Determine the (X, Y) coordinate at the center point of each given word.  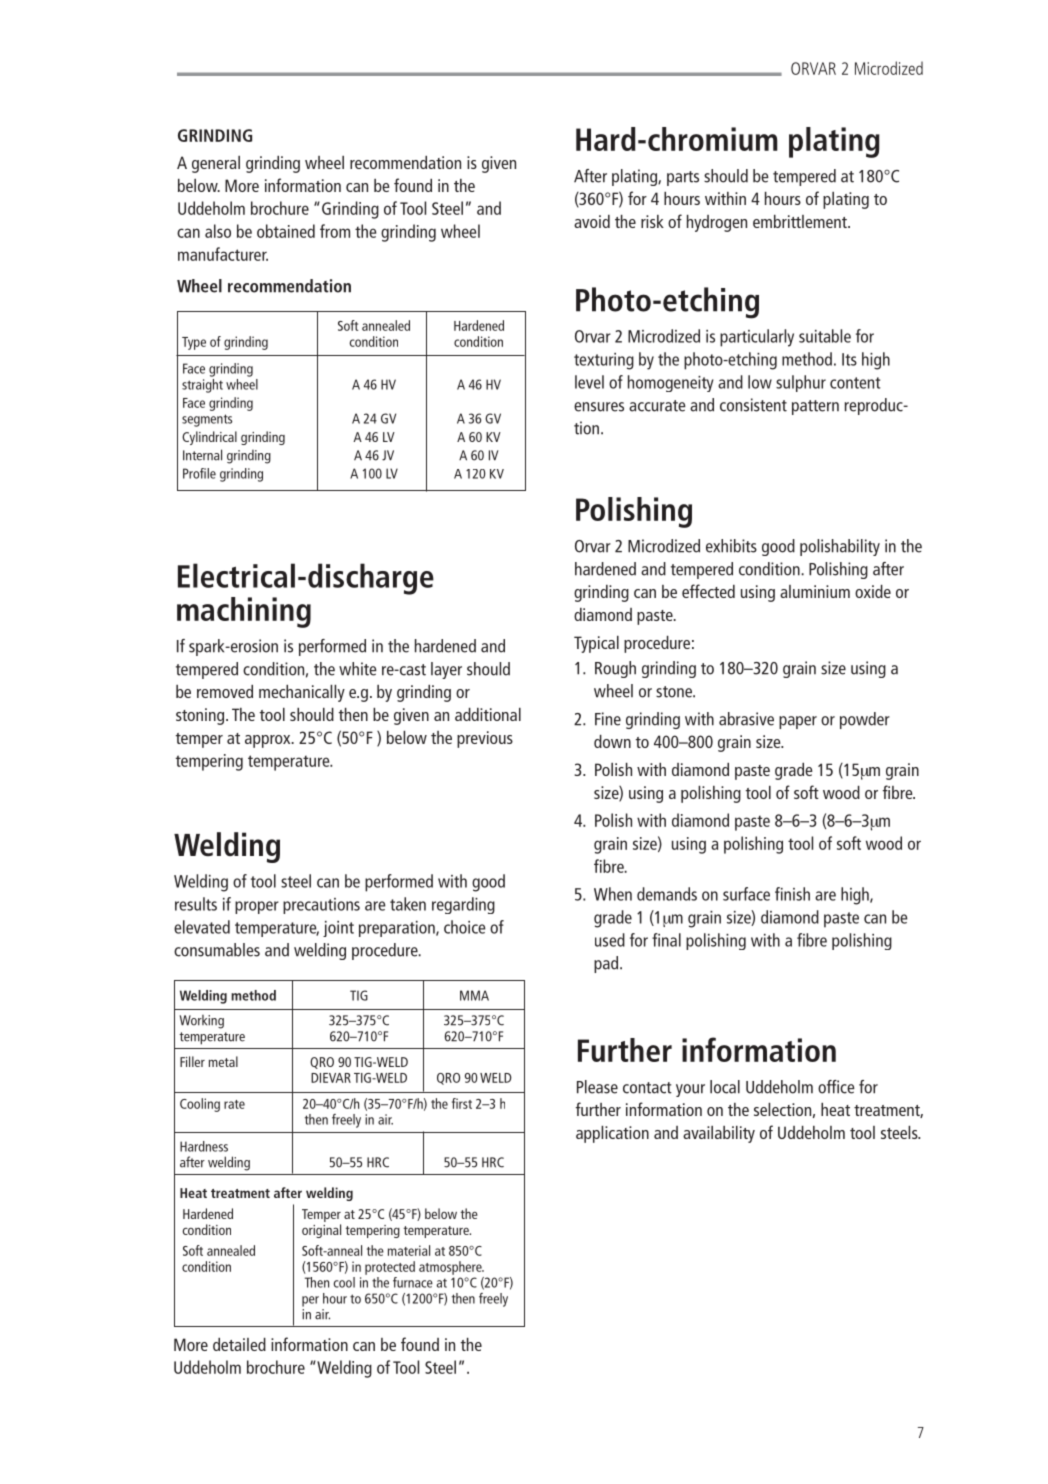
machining (244, 612)
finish (792, 894)
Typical (596, 644)
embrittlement (801, 221)
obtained (286, 231)
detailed (239, 1344)
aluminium (815, 591)
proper (257, 907)
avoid (592, 221)
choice (465, 927)
